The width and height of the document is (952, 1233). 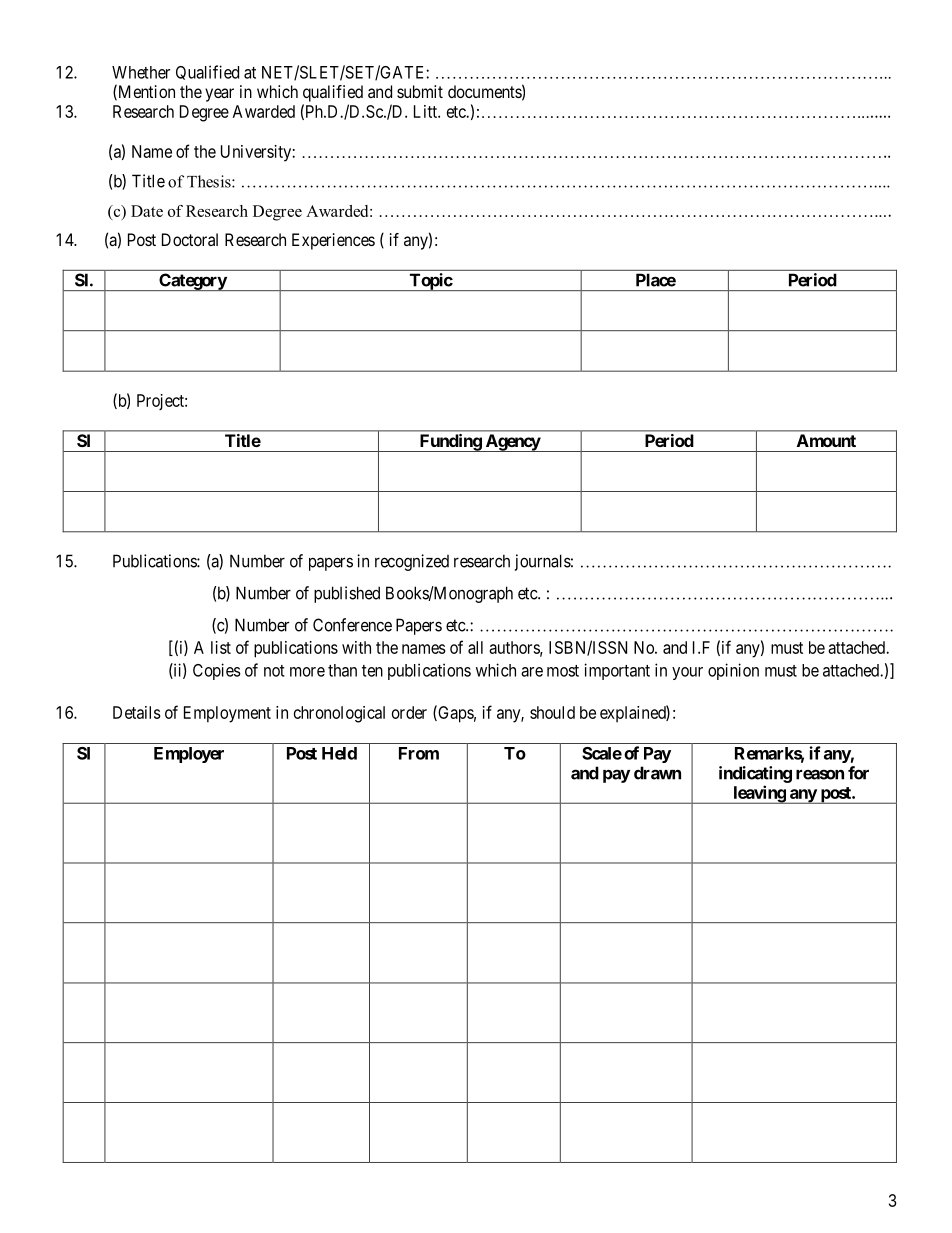 What do you see at coordinates (512, 443) in the document?
I see `Agency` at bounding box center [512, 443].
